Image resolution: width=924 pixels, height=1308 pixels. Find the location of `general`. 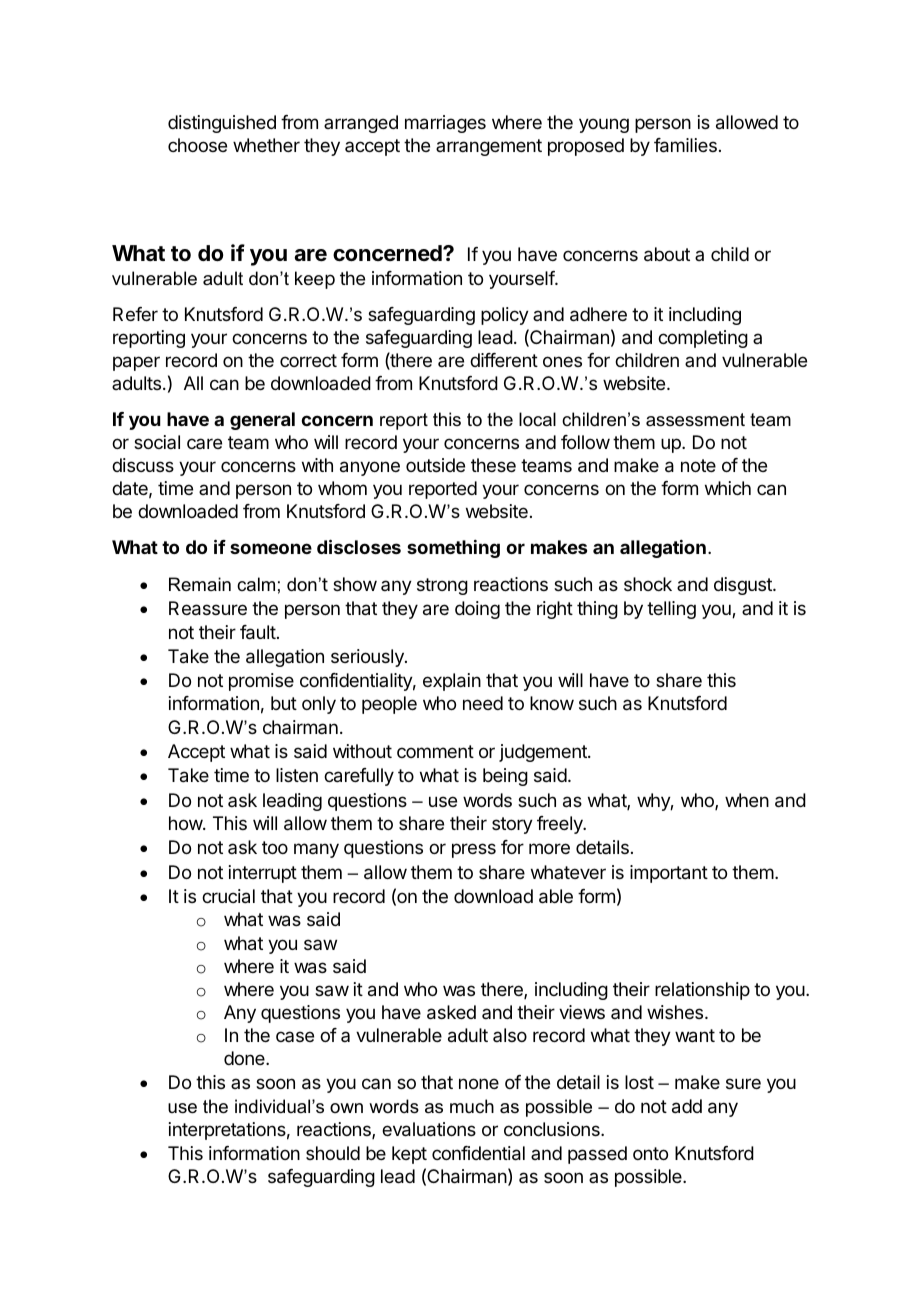

general is located at coordinates (262, 421).
